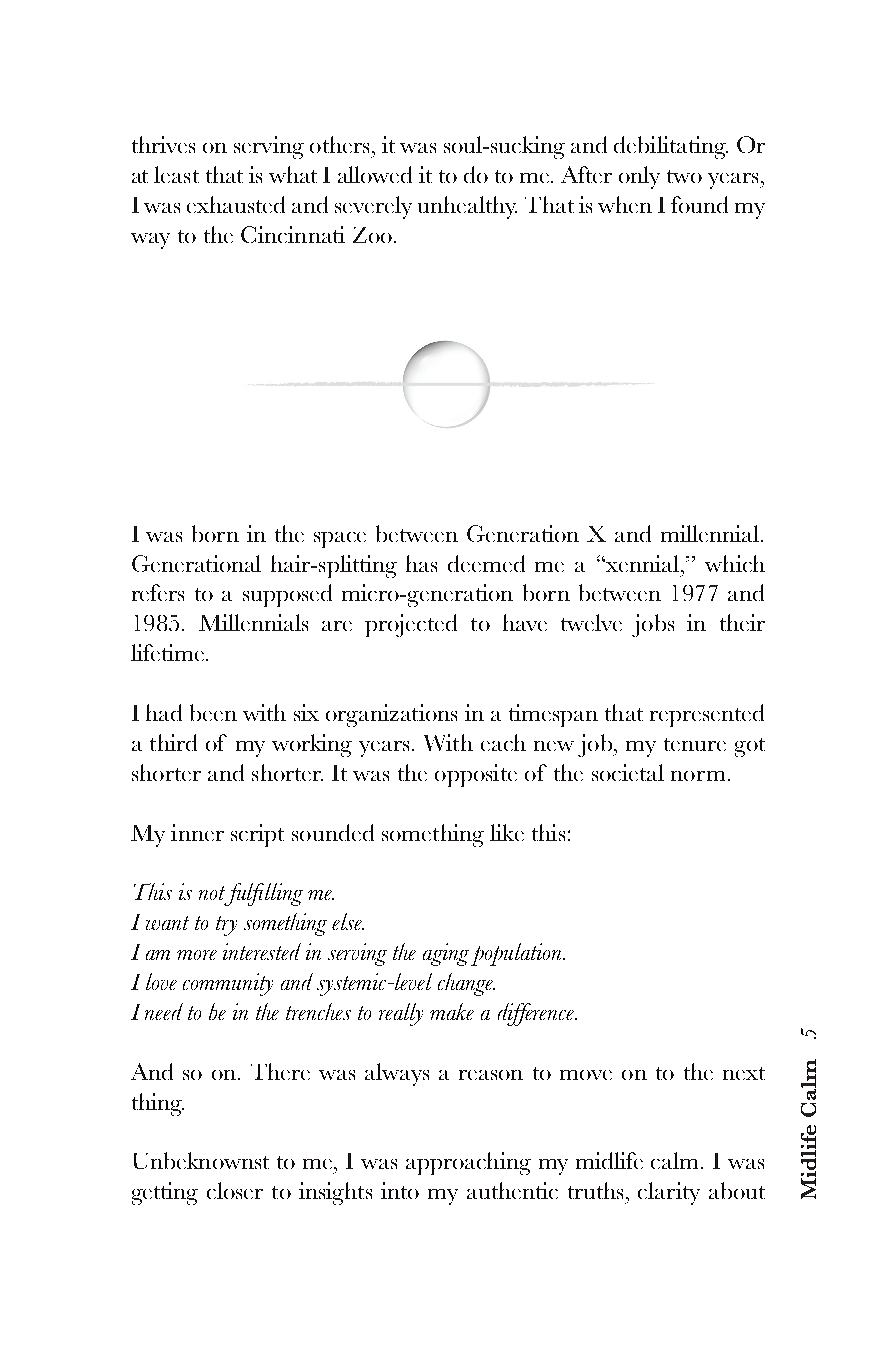  I want to click on has, so click(421, 563).
